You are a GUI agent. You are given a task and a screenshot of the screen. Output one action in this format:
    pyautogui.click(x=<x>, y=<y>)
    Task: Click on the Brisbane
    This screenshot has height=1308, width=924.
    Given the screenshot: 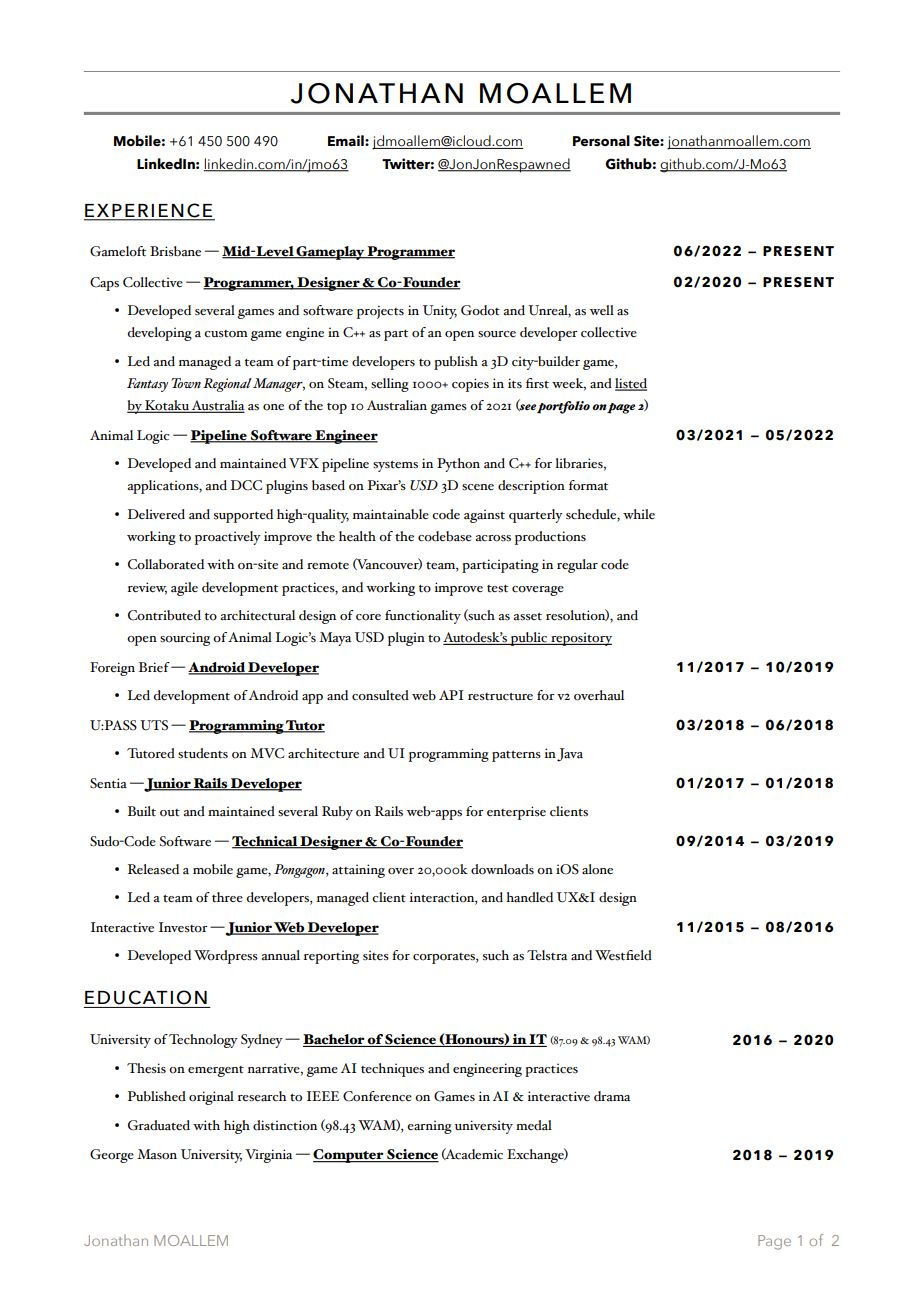 What is the action you would take?
    pyautogui.click(x=175, y=251)
